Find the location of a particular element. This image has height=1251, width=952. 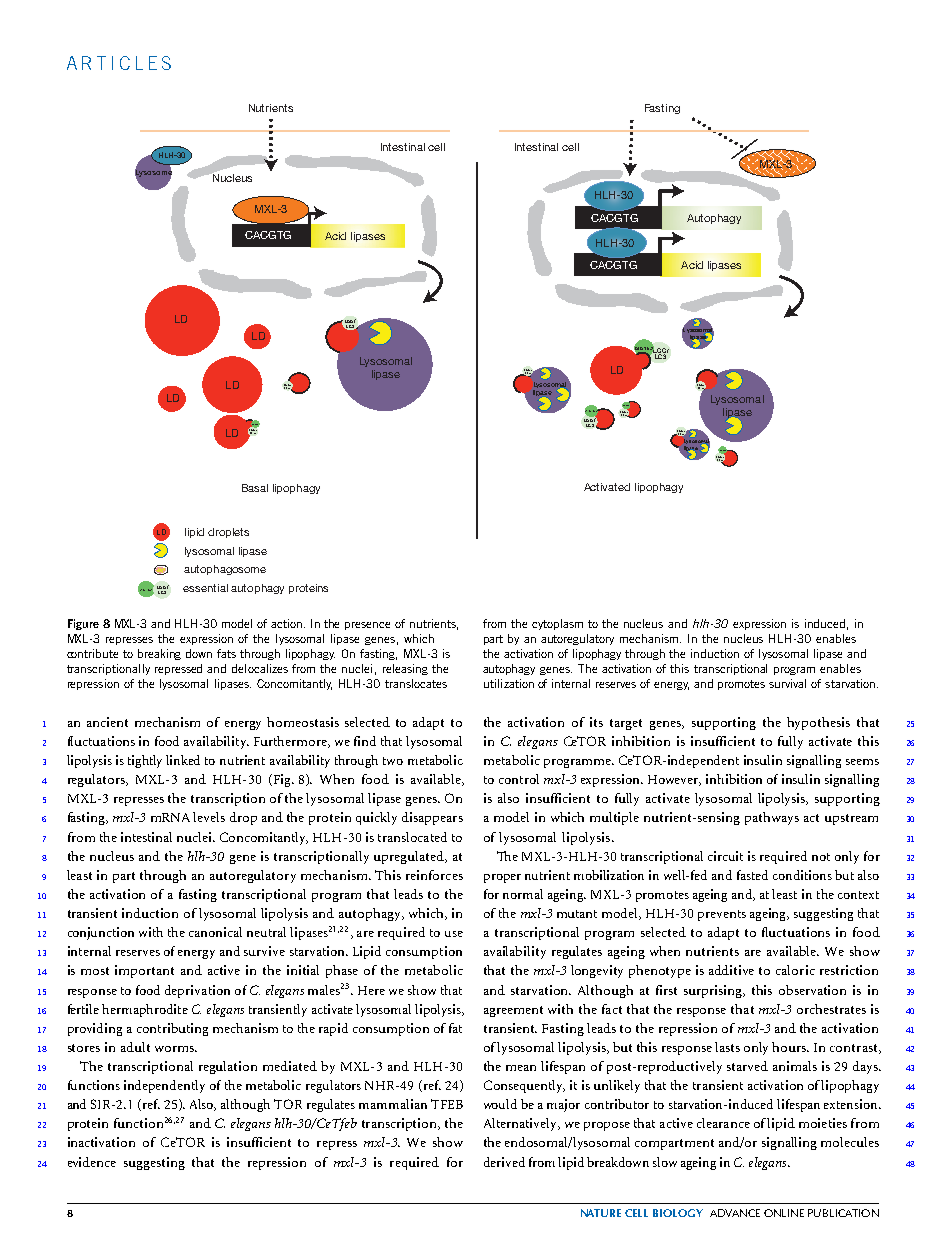

prevents is located at coordinates (722, 915).
